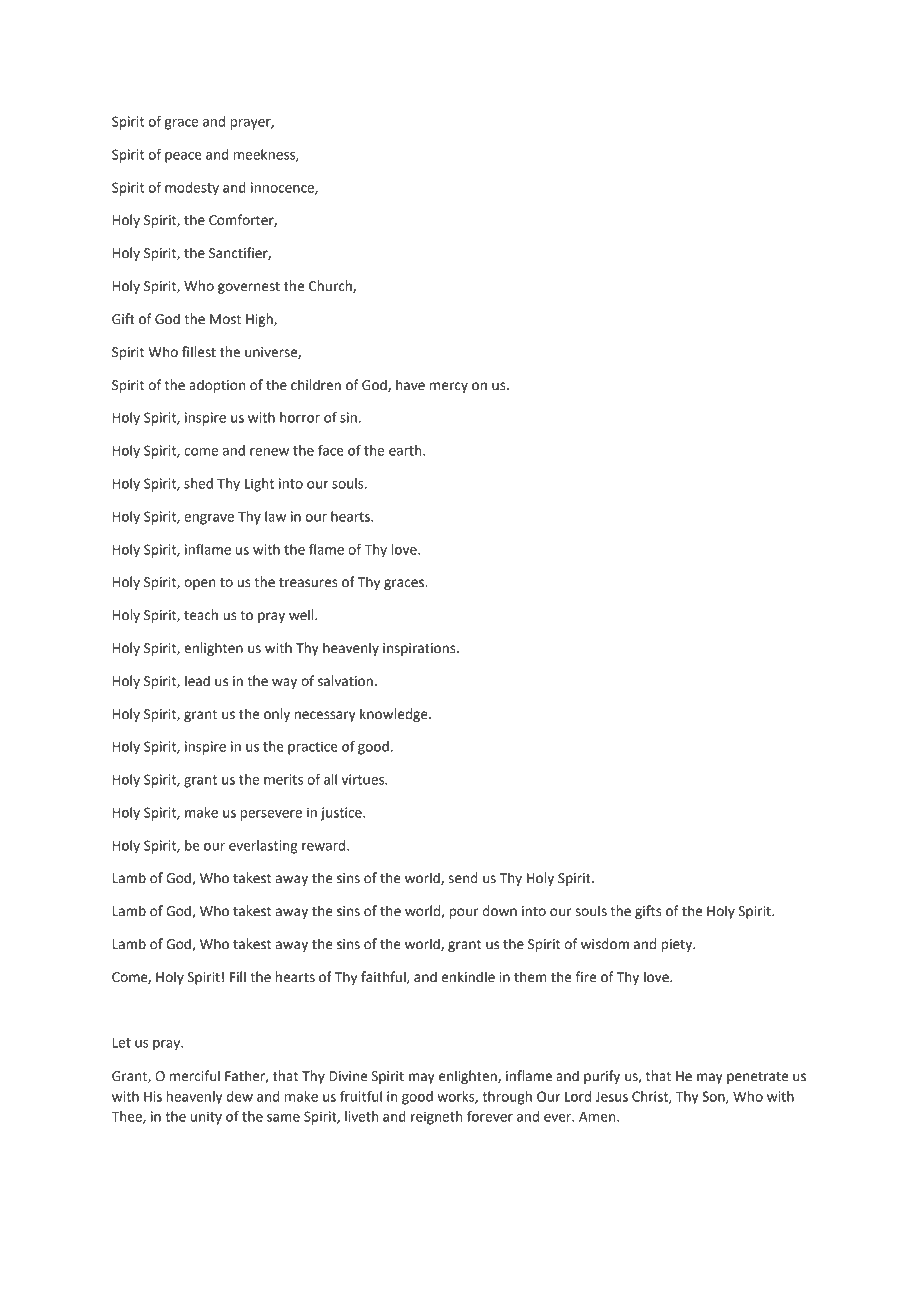 The image size is (924, 1308). I want to click on merciful, so click(195, 1076).
